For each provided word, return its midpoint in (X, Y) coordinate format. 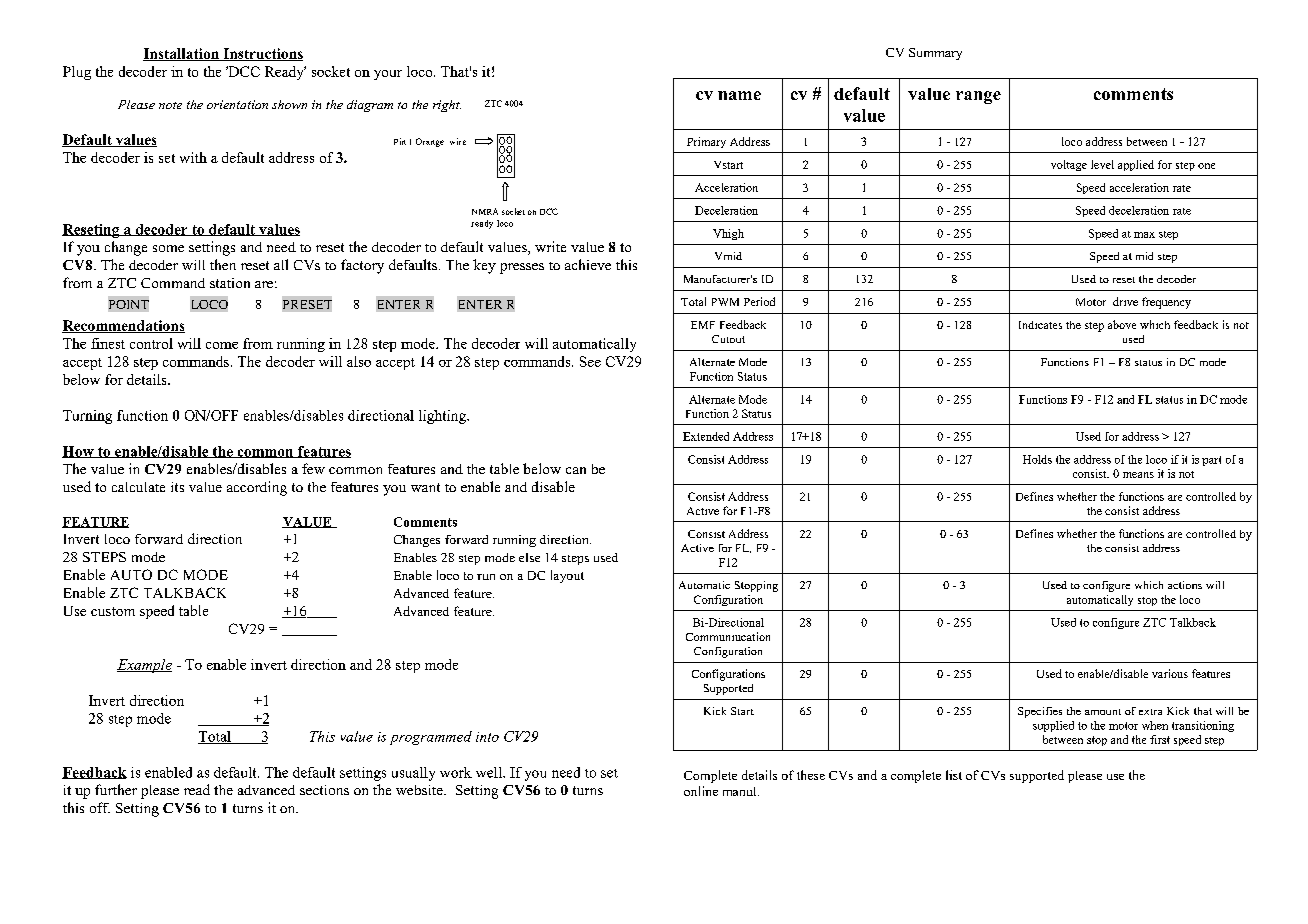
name (739, 95)
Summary (935, 54)
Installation (182, 54)
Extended (706, 436)
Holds (1037, 459)
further (116, 789)
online (701, 791)
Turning (87, 417)
